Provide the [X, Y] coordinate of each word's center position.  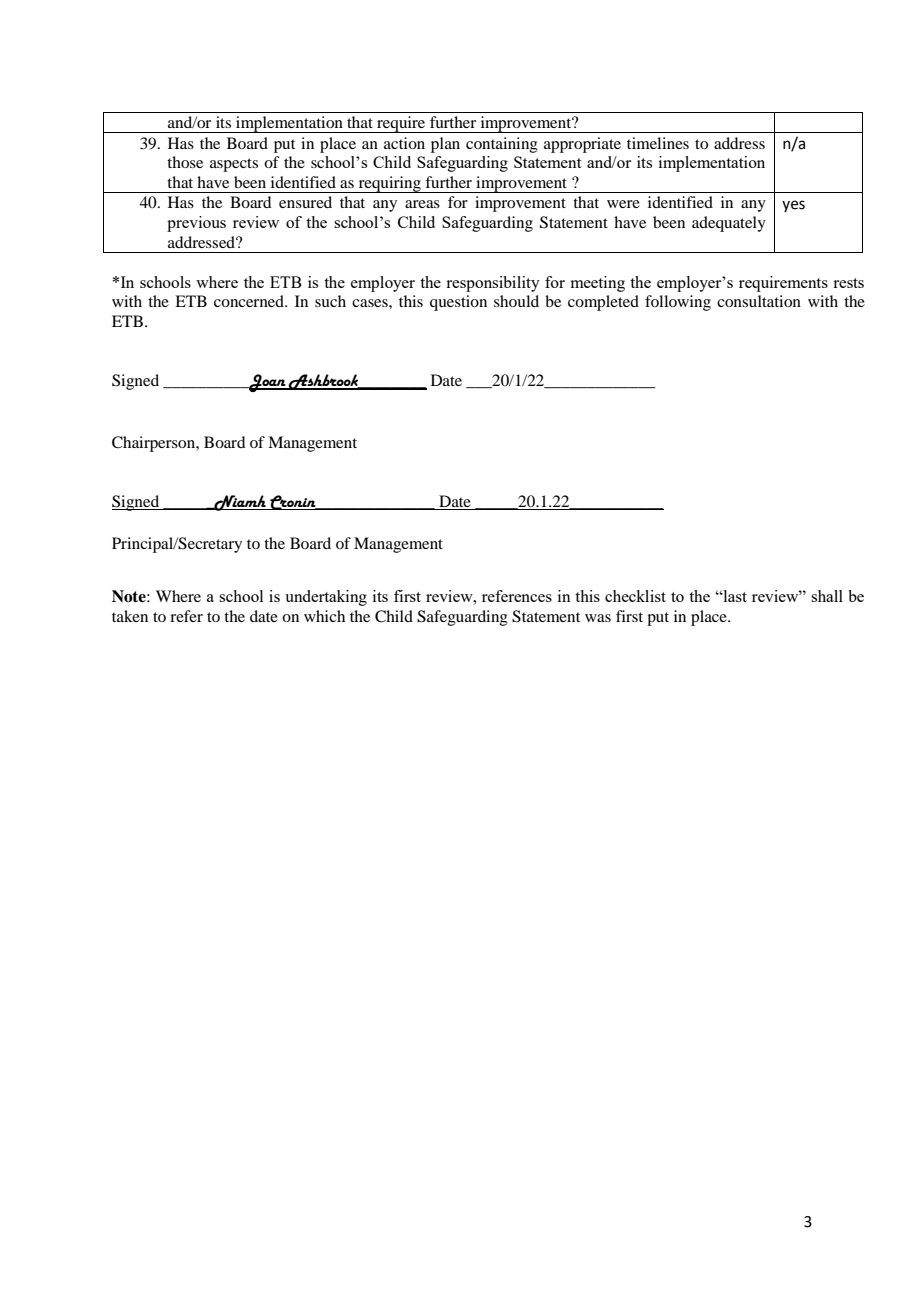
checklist [635, 596]
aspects [234, 165]
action [404, 143]
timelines [658, 143]
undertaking [326, 598]
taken [130, 616]
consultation [759, 301]
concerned [250, 301]
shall [827, 596]
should [516, 301]
